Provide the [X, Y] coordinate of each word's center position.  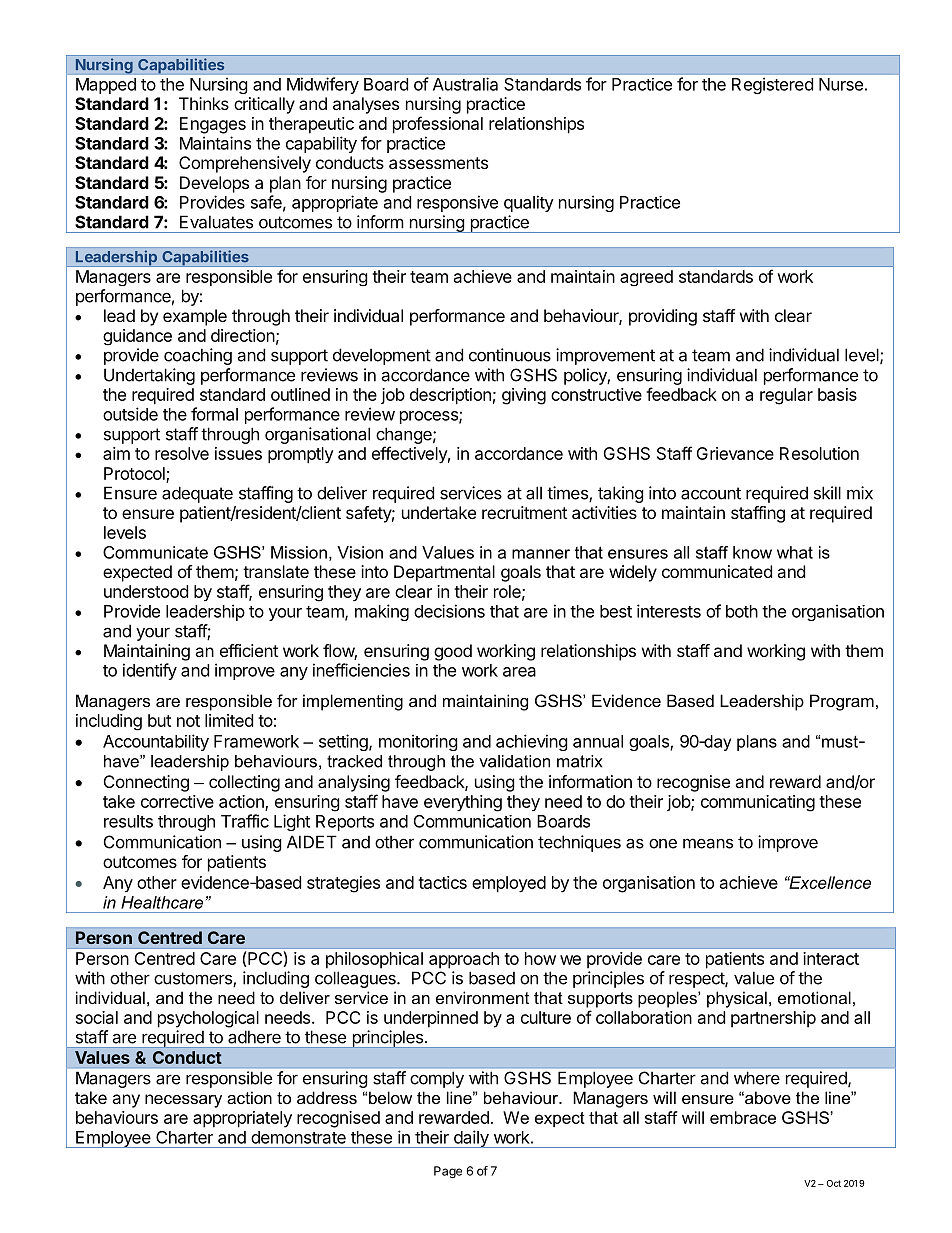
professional [438, 125]
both [742, 611]
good [453, 652]
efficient [249, 650]
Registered [772, 85]
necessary [183, 1101]
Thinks [204, 103]
